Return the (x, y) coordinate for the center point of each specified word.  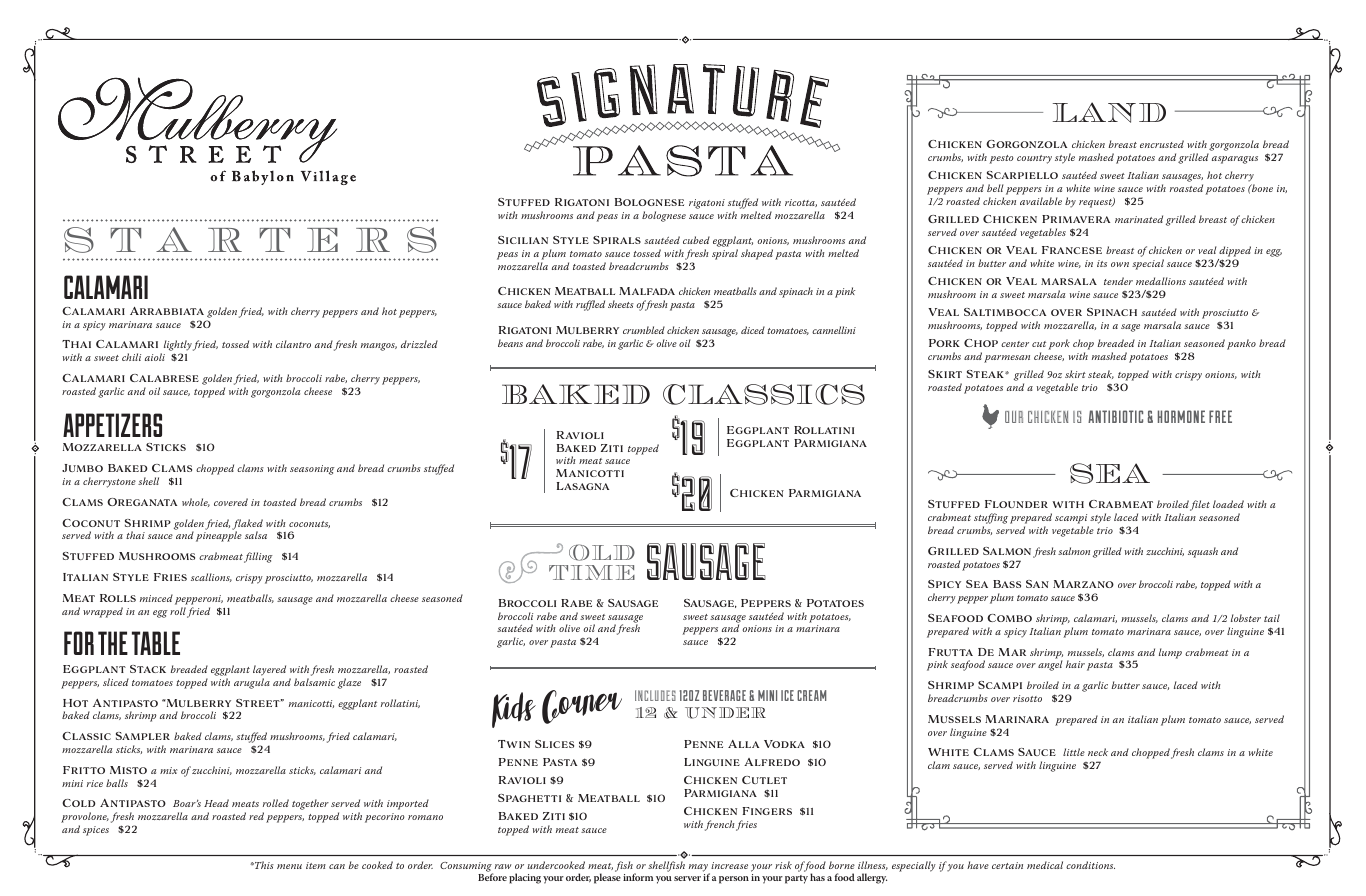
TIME (592, 572)
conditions (1090, 865)
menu (289, 866)
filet (1200, 505)
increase (729, 865)
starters (250, 240)
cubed (696, 240)
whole (196, 502)
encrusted (1162, 144)
